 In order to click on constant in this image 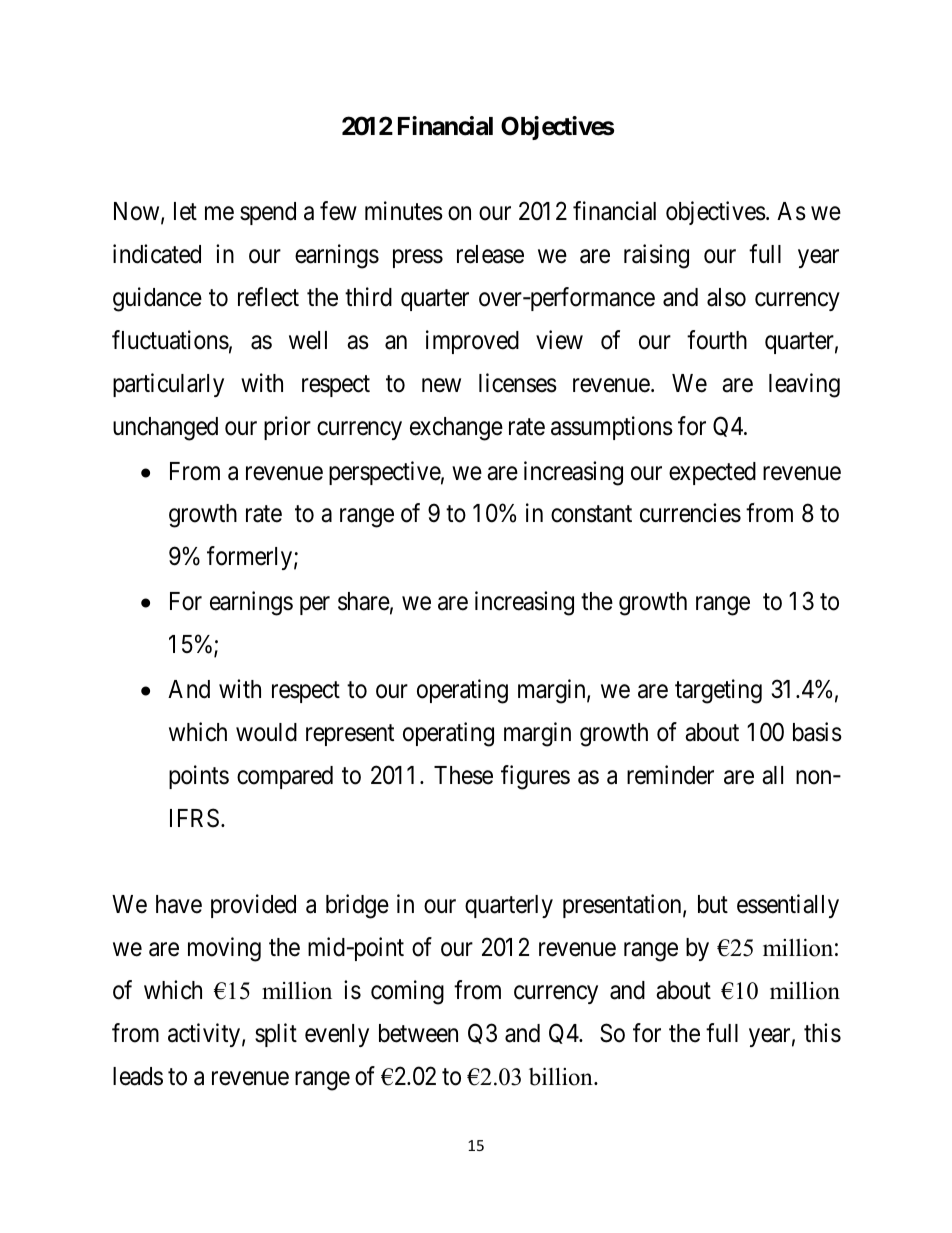, I will do `click(591, 514)`.
